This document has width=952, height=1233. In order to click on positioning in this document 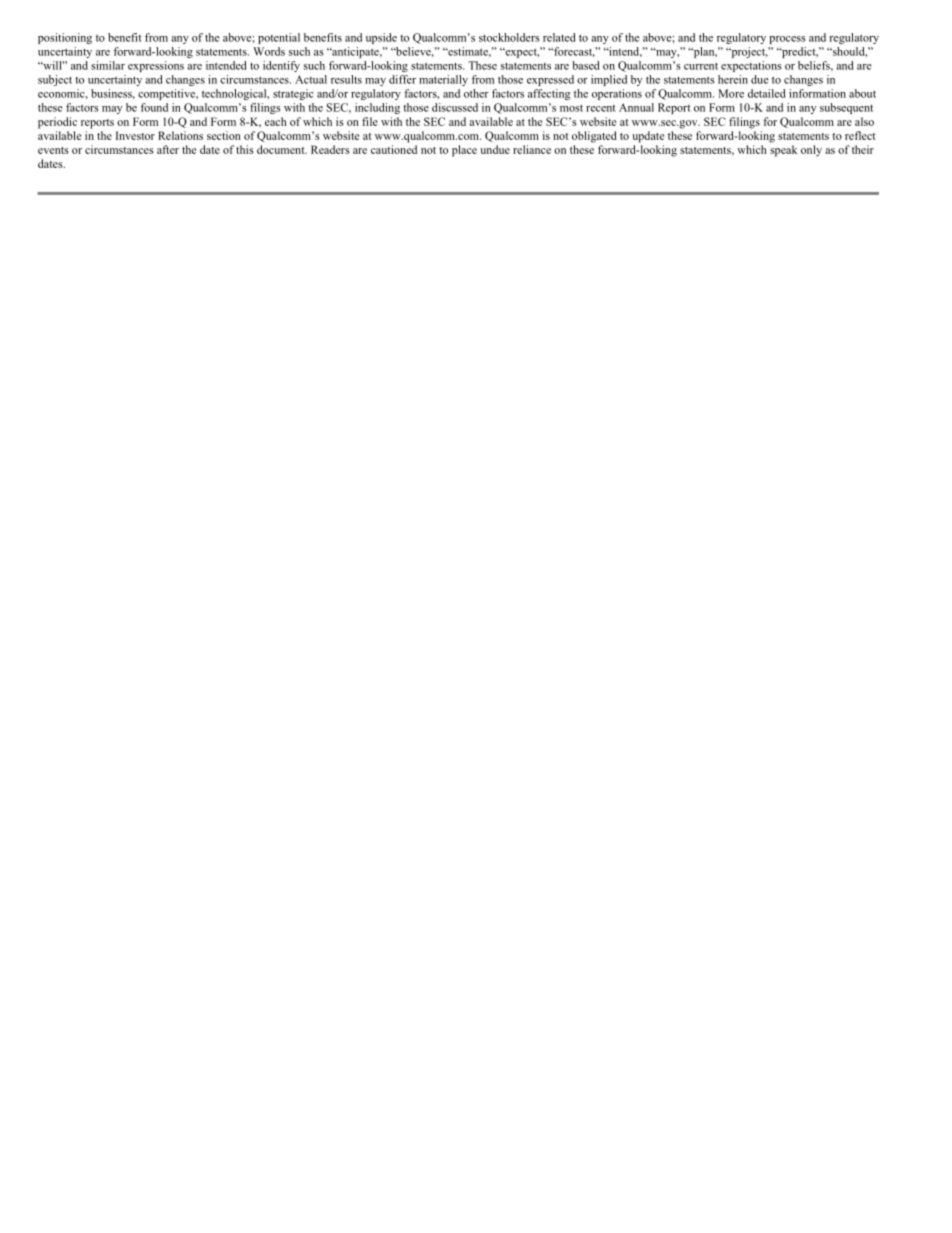, I will do `click(65, 38)`.
